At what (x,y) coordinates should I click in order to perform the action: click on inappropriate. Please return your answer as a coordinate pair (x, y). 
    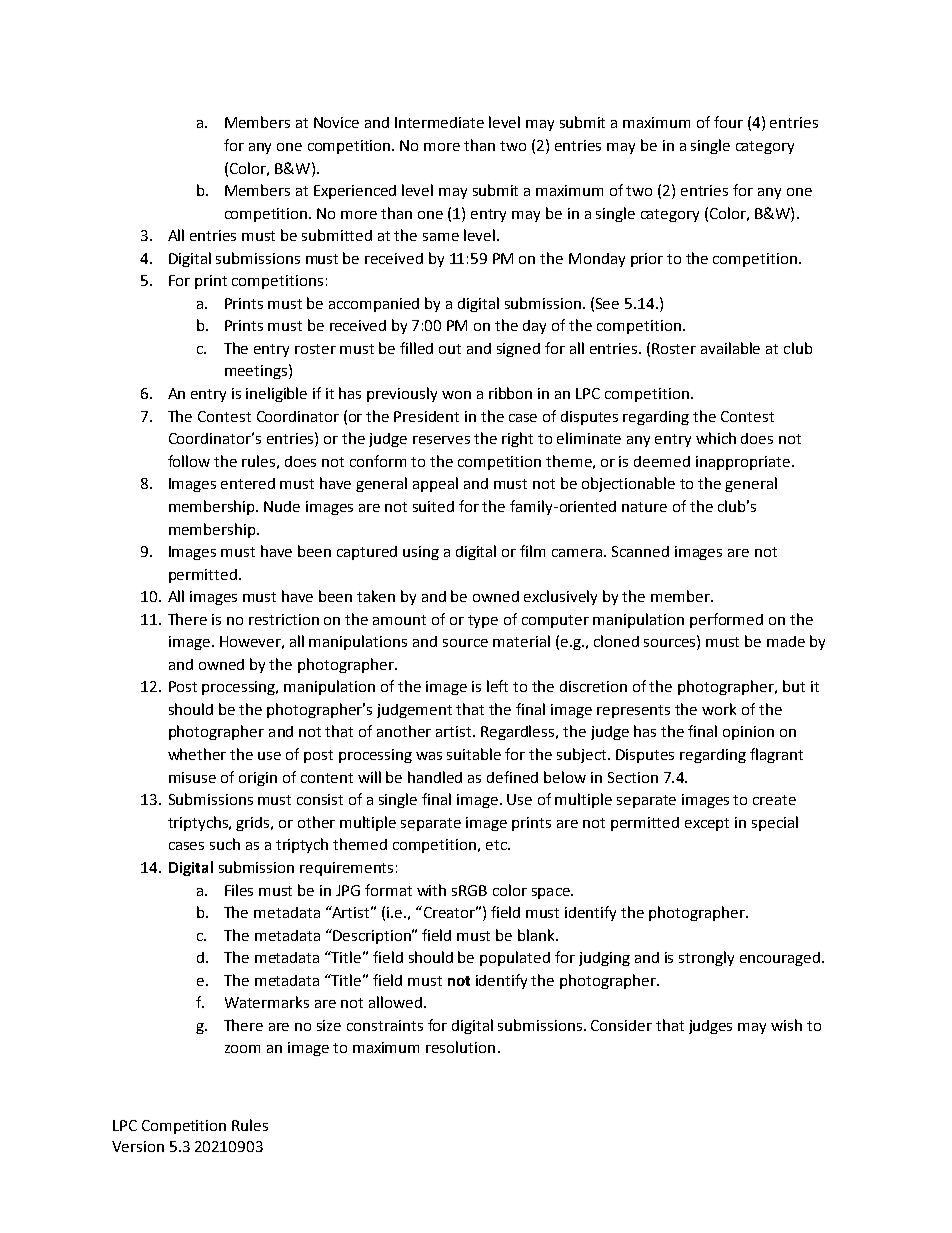
    Looking at the image, I should click on (743, 463).
